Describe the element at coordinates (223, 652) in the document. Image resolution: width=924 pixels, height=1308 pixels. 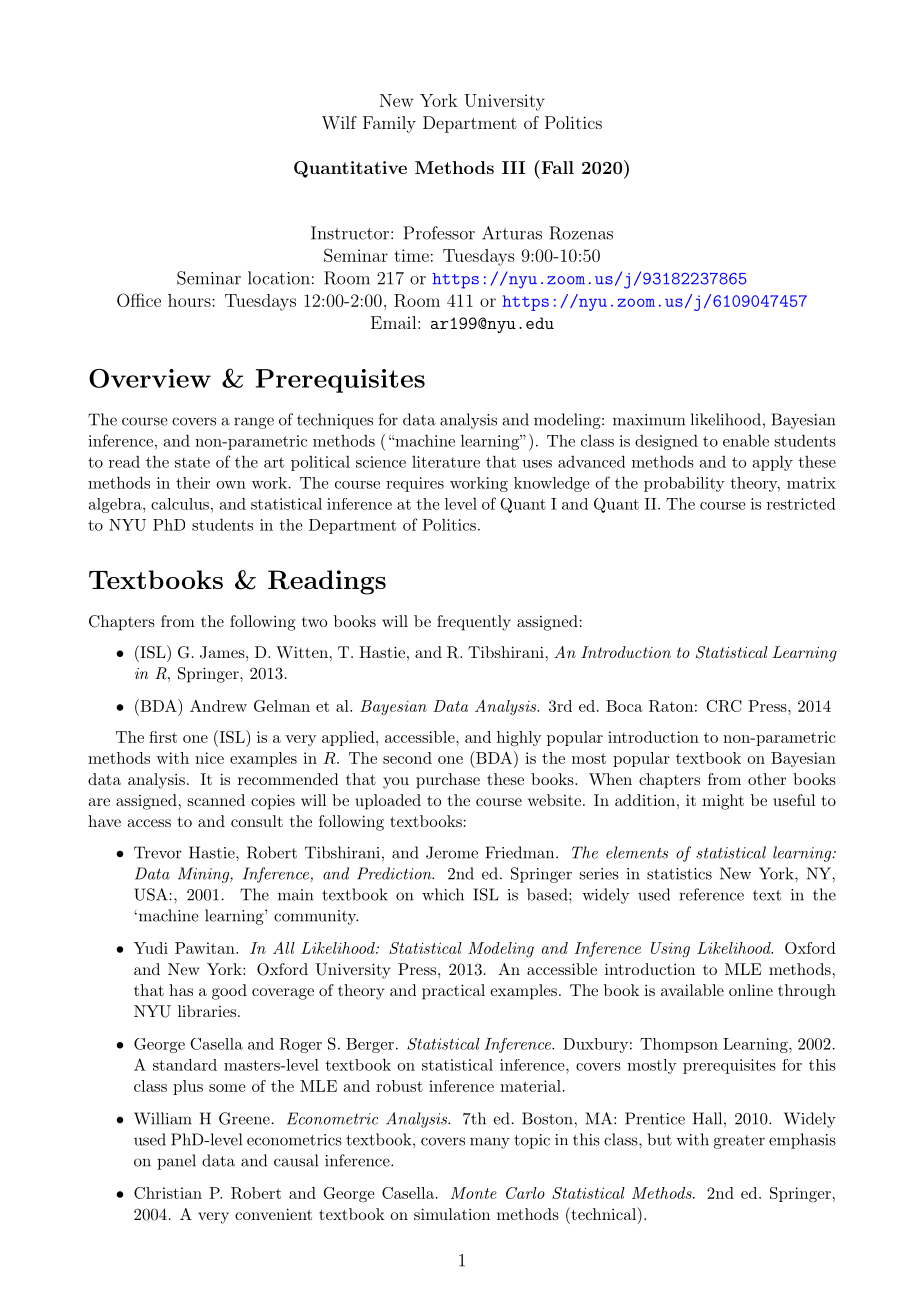
I see `James` at that location.
